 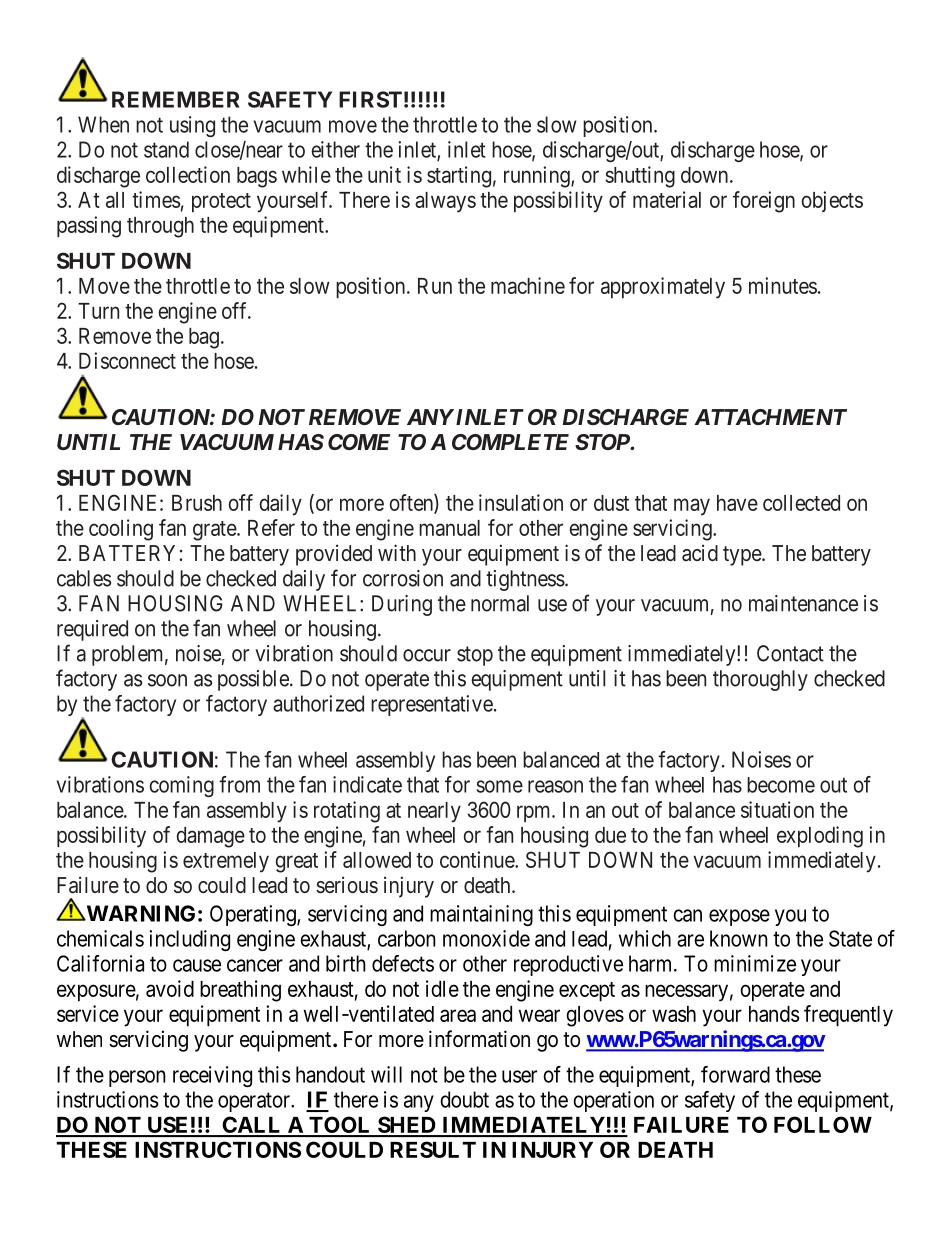 I want to click on starting, so click(x=459, y=177).
